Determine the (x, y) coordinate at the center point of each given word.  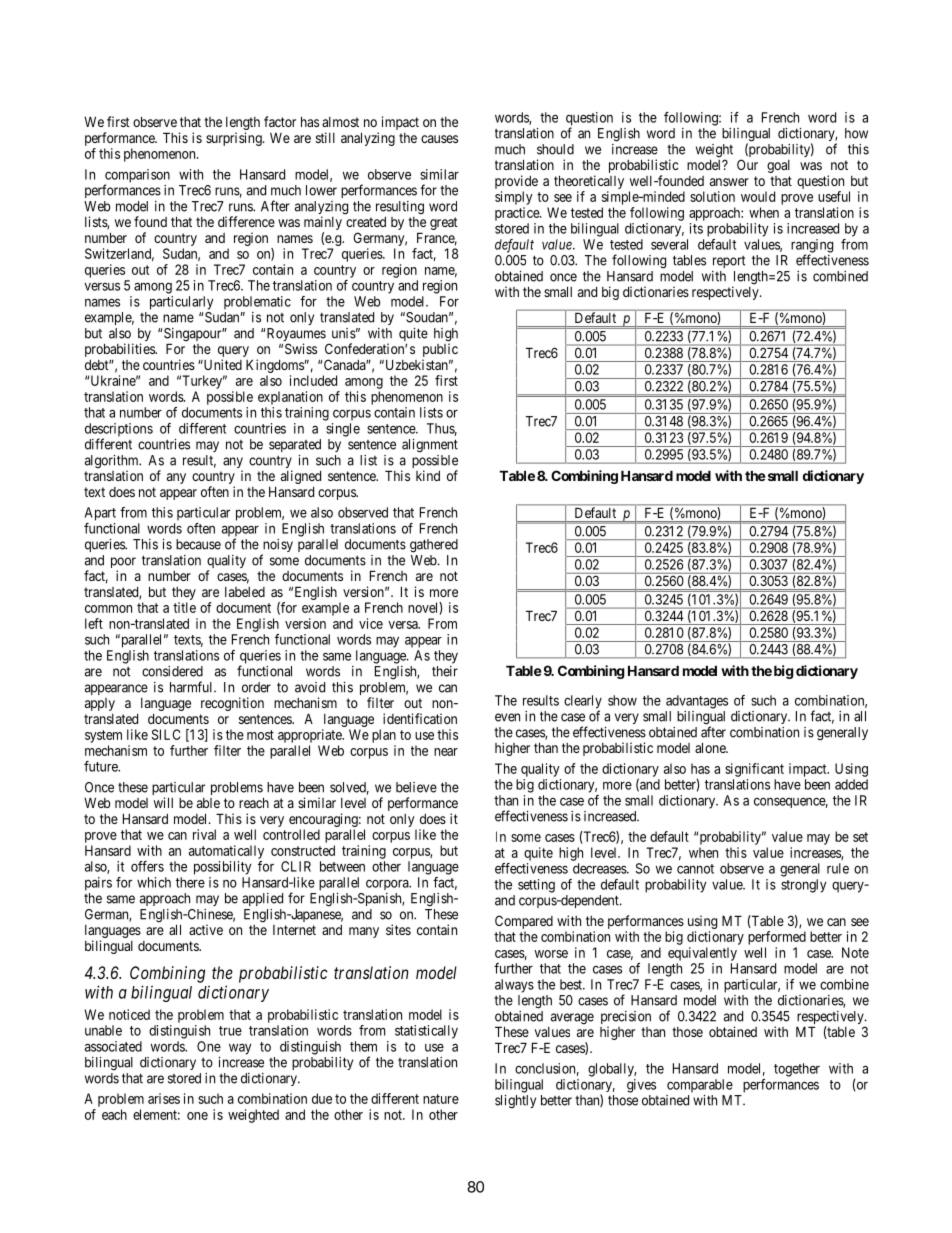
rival (204, 834)
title (184, 607)
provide (516, 182)
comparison (137, 177)
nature (441, 1099)
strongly (803, 886)
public (440, 351)
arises (164, 1098)
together (797, 1070)
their (445, 671)
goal (778, 166)
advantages (697, 702)
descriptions (119, 431)
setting (536, 886)
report (729, 262)
